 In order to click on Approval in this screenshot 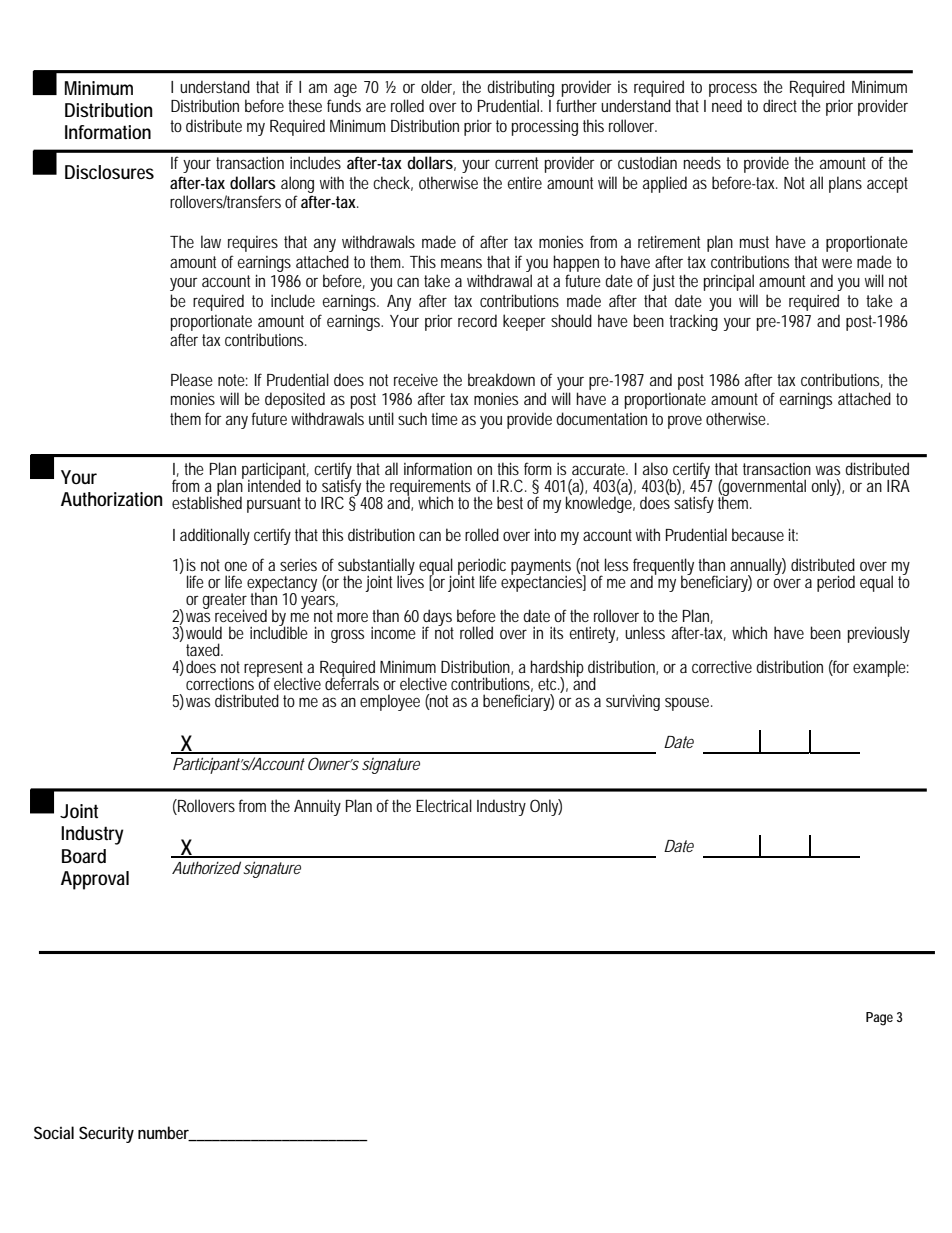, I will do `click(95, 880)`.
